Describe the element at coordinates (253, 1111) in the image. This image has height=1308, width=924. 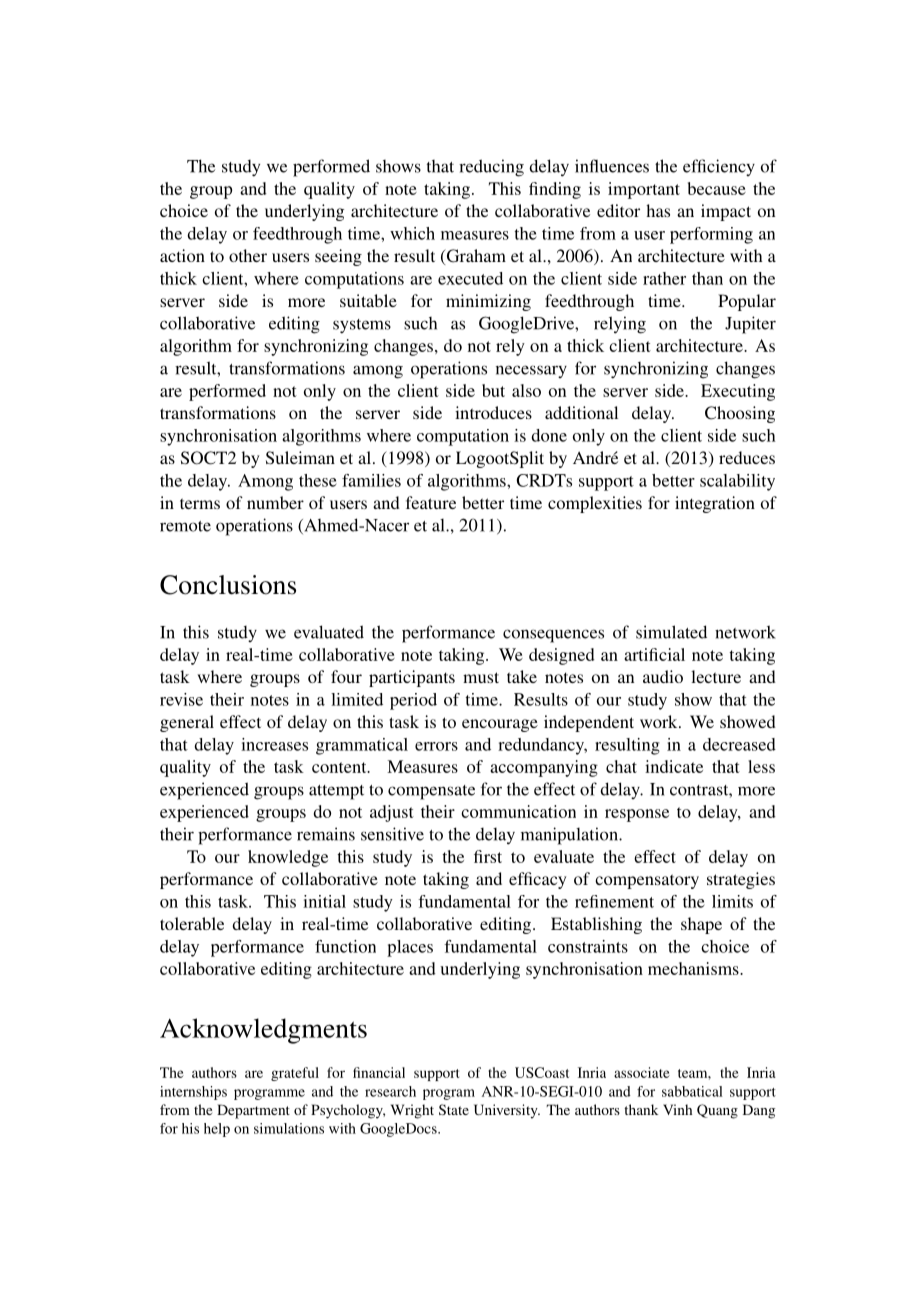
I see `Department` at that location.
